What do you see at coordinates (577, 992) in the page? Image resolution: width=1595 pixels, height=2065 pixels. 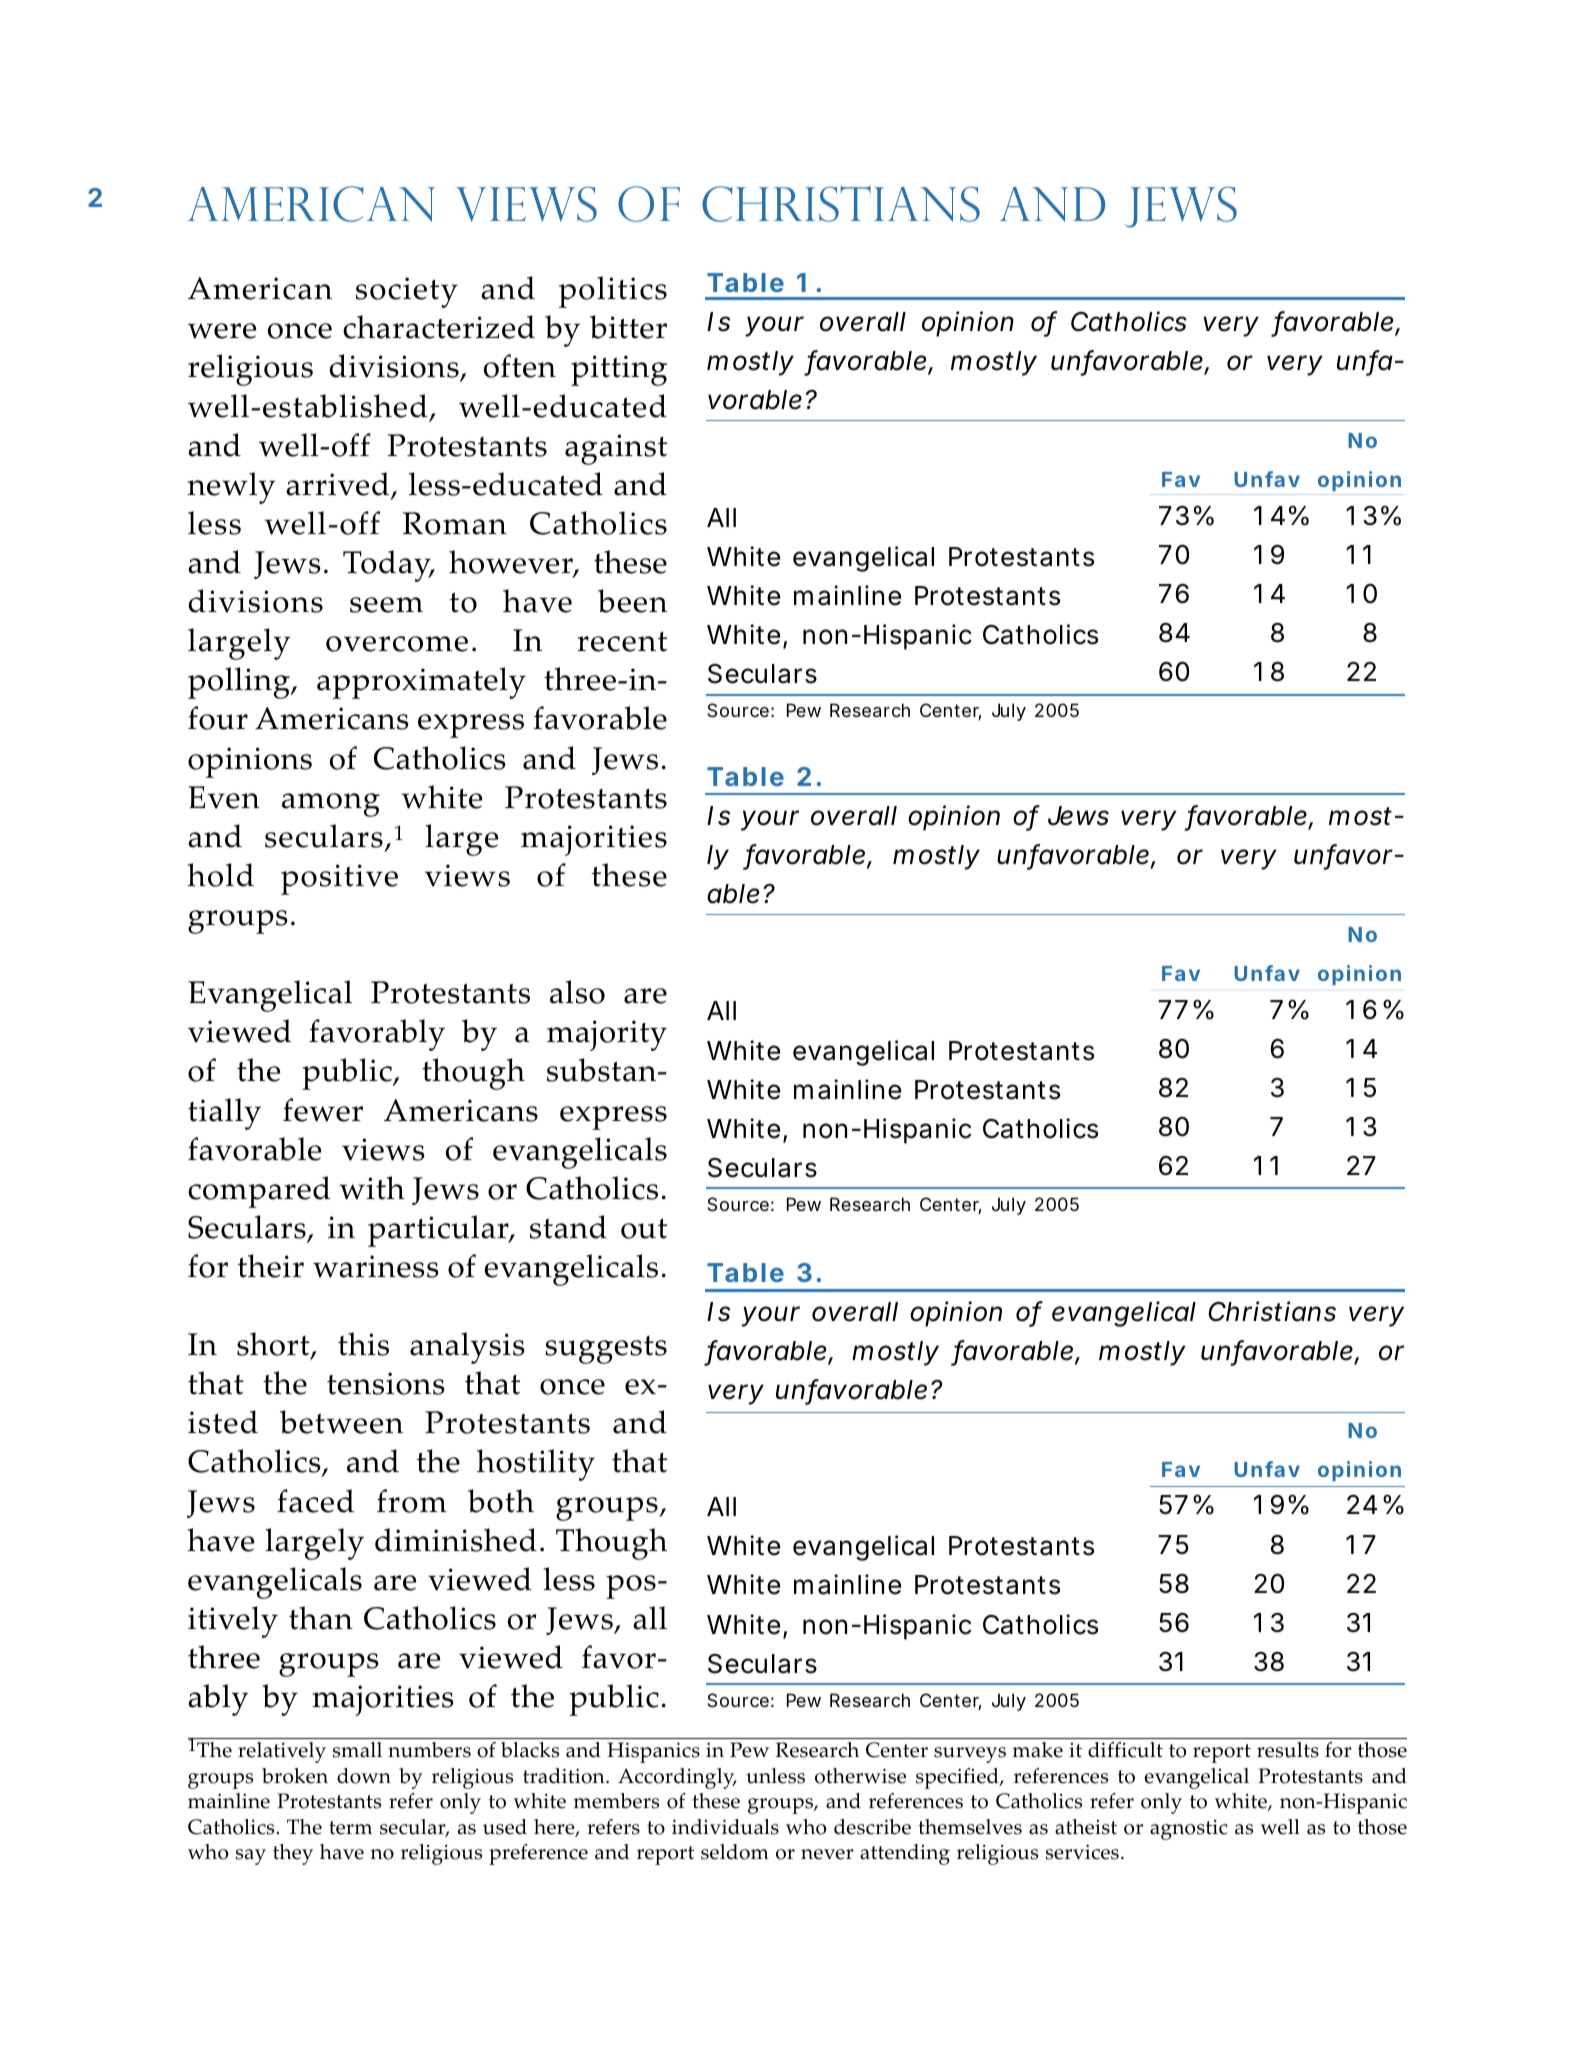 I see `also` at bounding box center [577, 992].
